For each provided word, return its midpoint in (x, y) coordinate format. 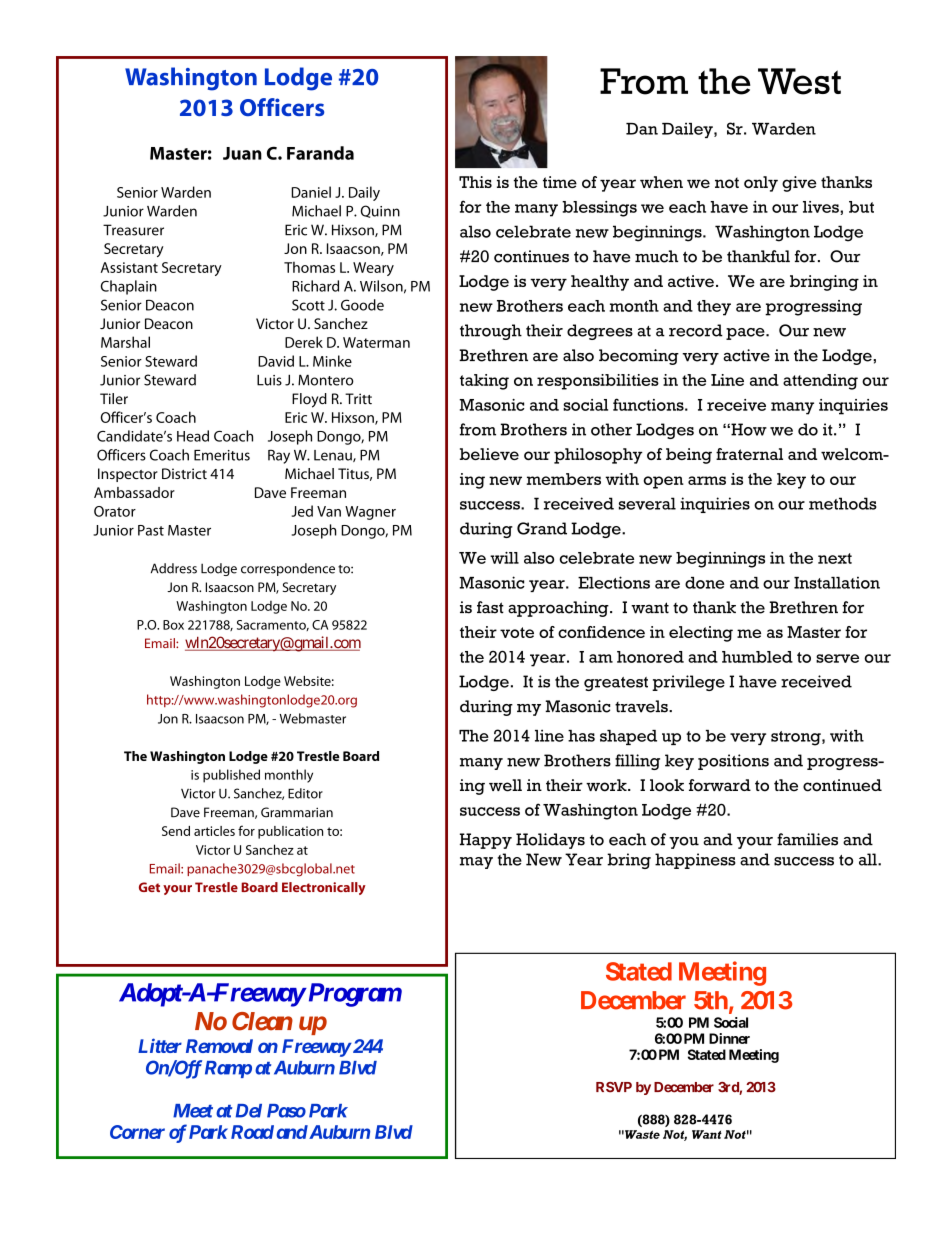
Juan (242, 153)
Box (173, 625)
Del (248, 1111)
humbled (757, 657)
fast (490, 607)
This (475, 182)
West (799, 81)
